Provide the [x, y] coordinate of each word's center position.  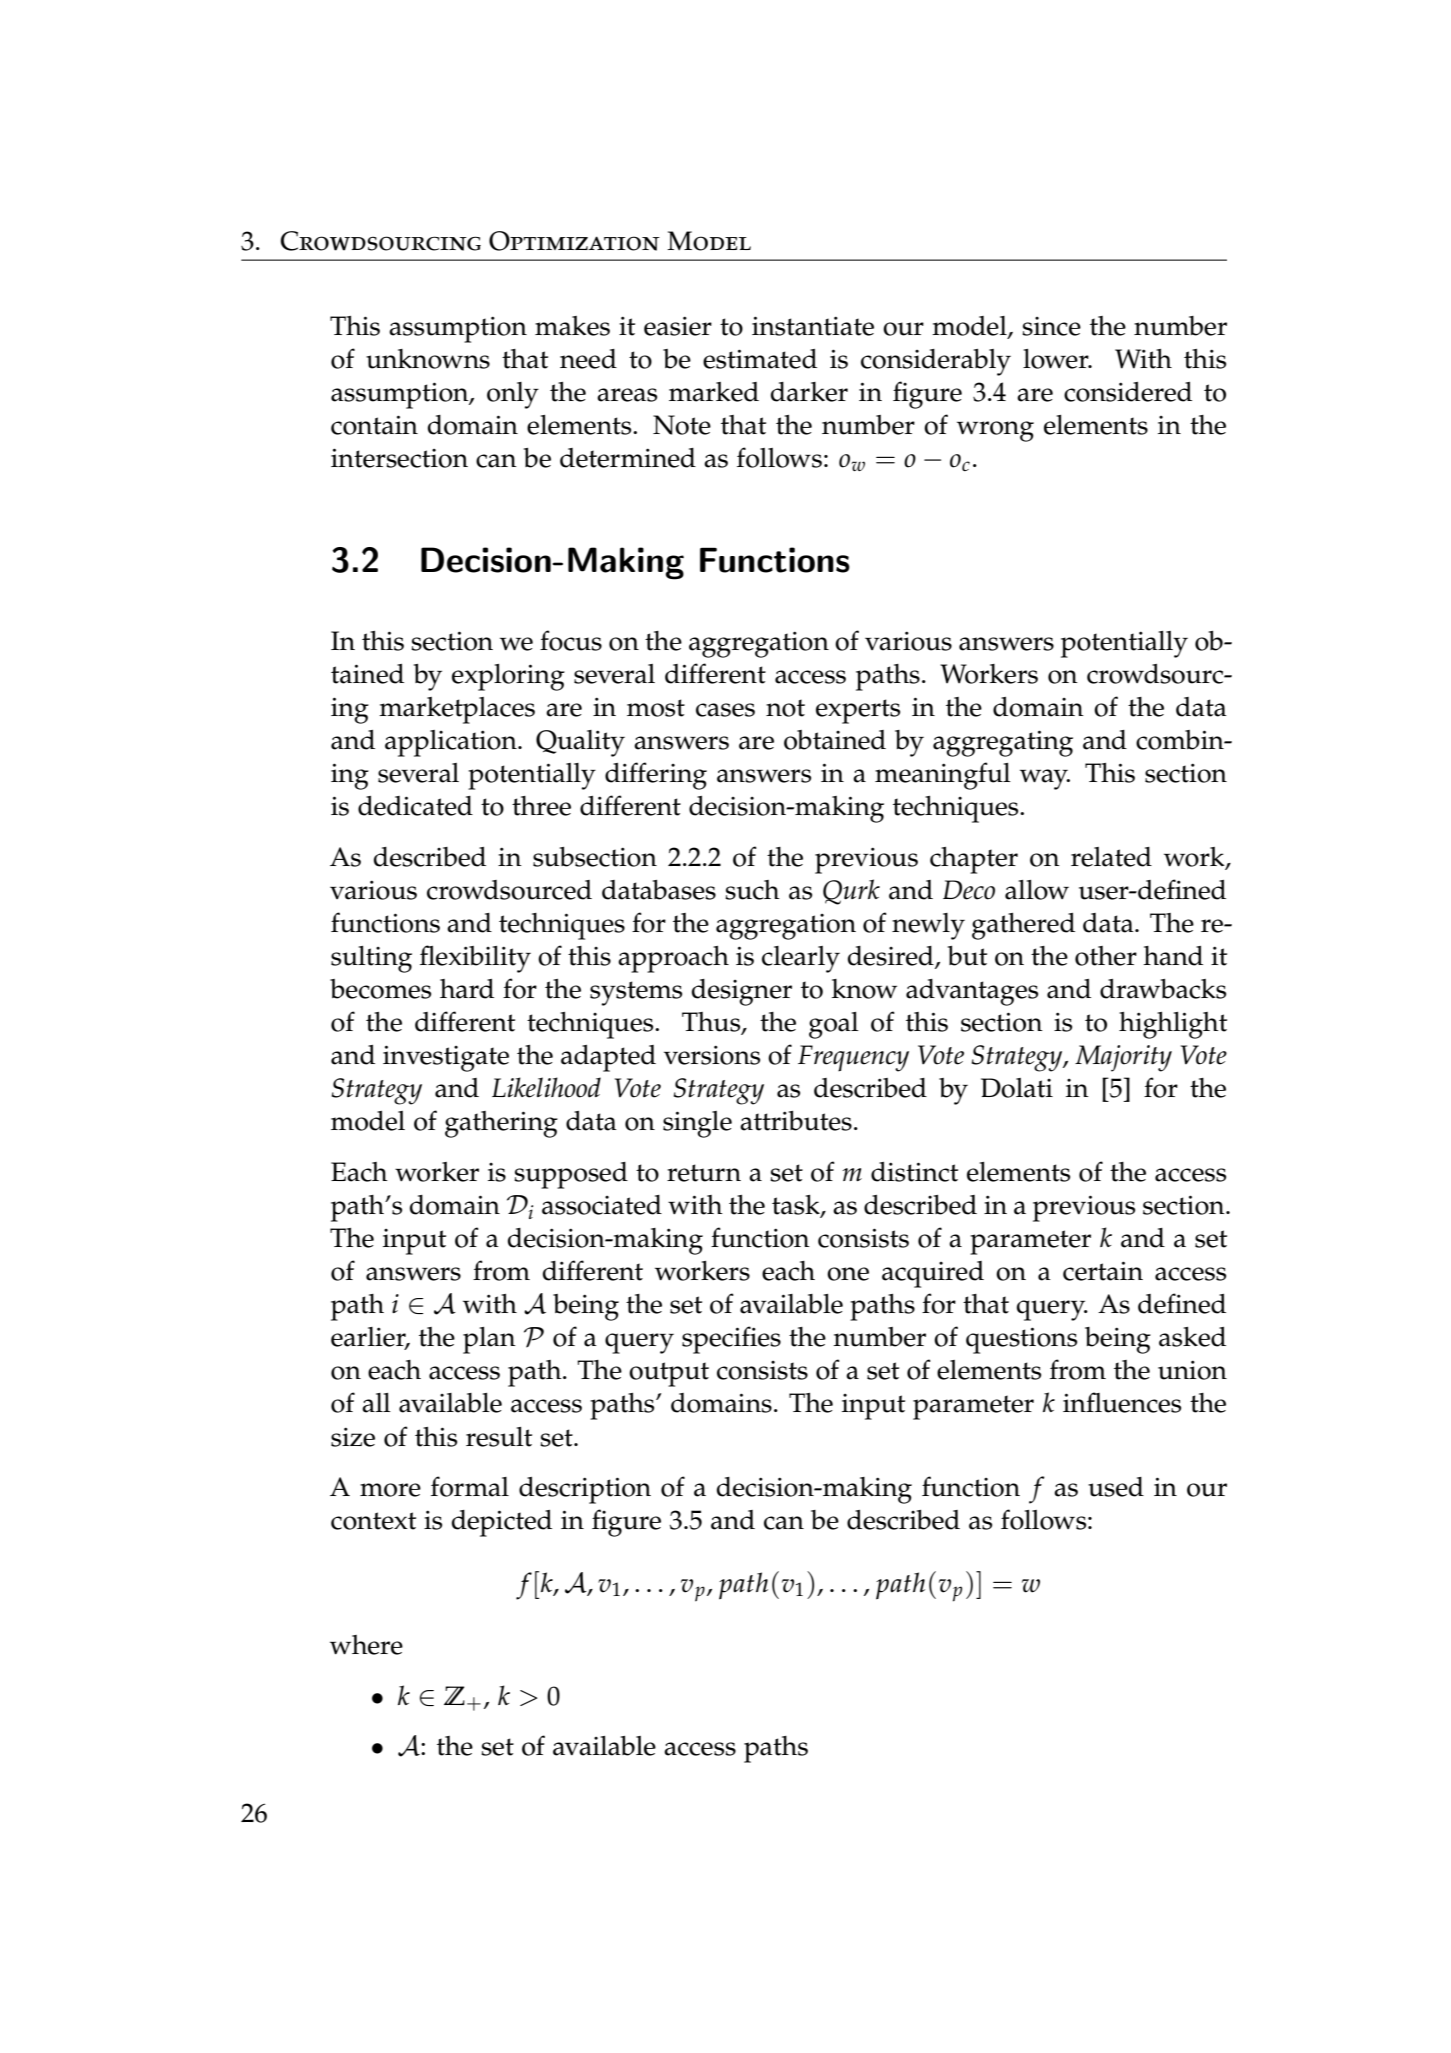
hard [467, 989]
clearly [801, 959]
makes [572, 326]
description [585, 1490]
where [366, 1645]
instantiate [813, 326]
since [1051, 326]
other [1106, 956]
